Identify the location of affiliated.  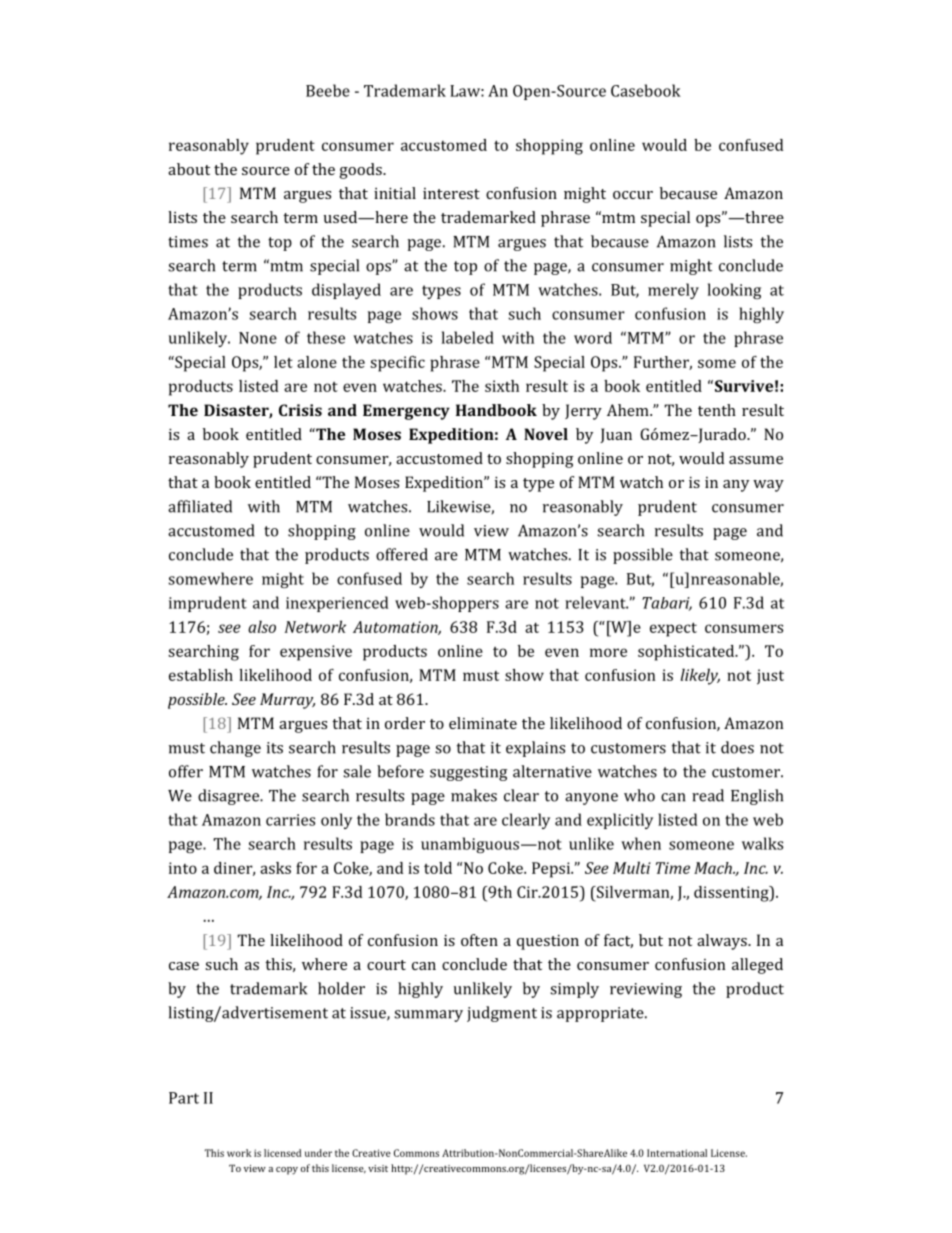
(200, 506).
